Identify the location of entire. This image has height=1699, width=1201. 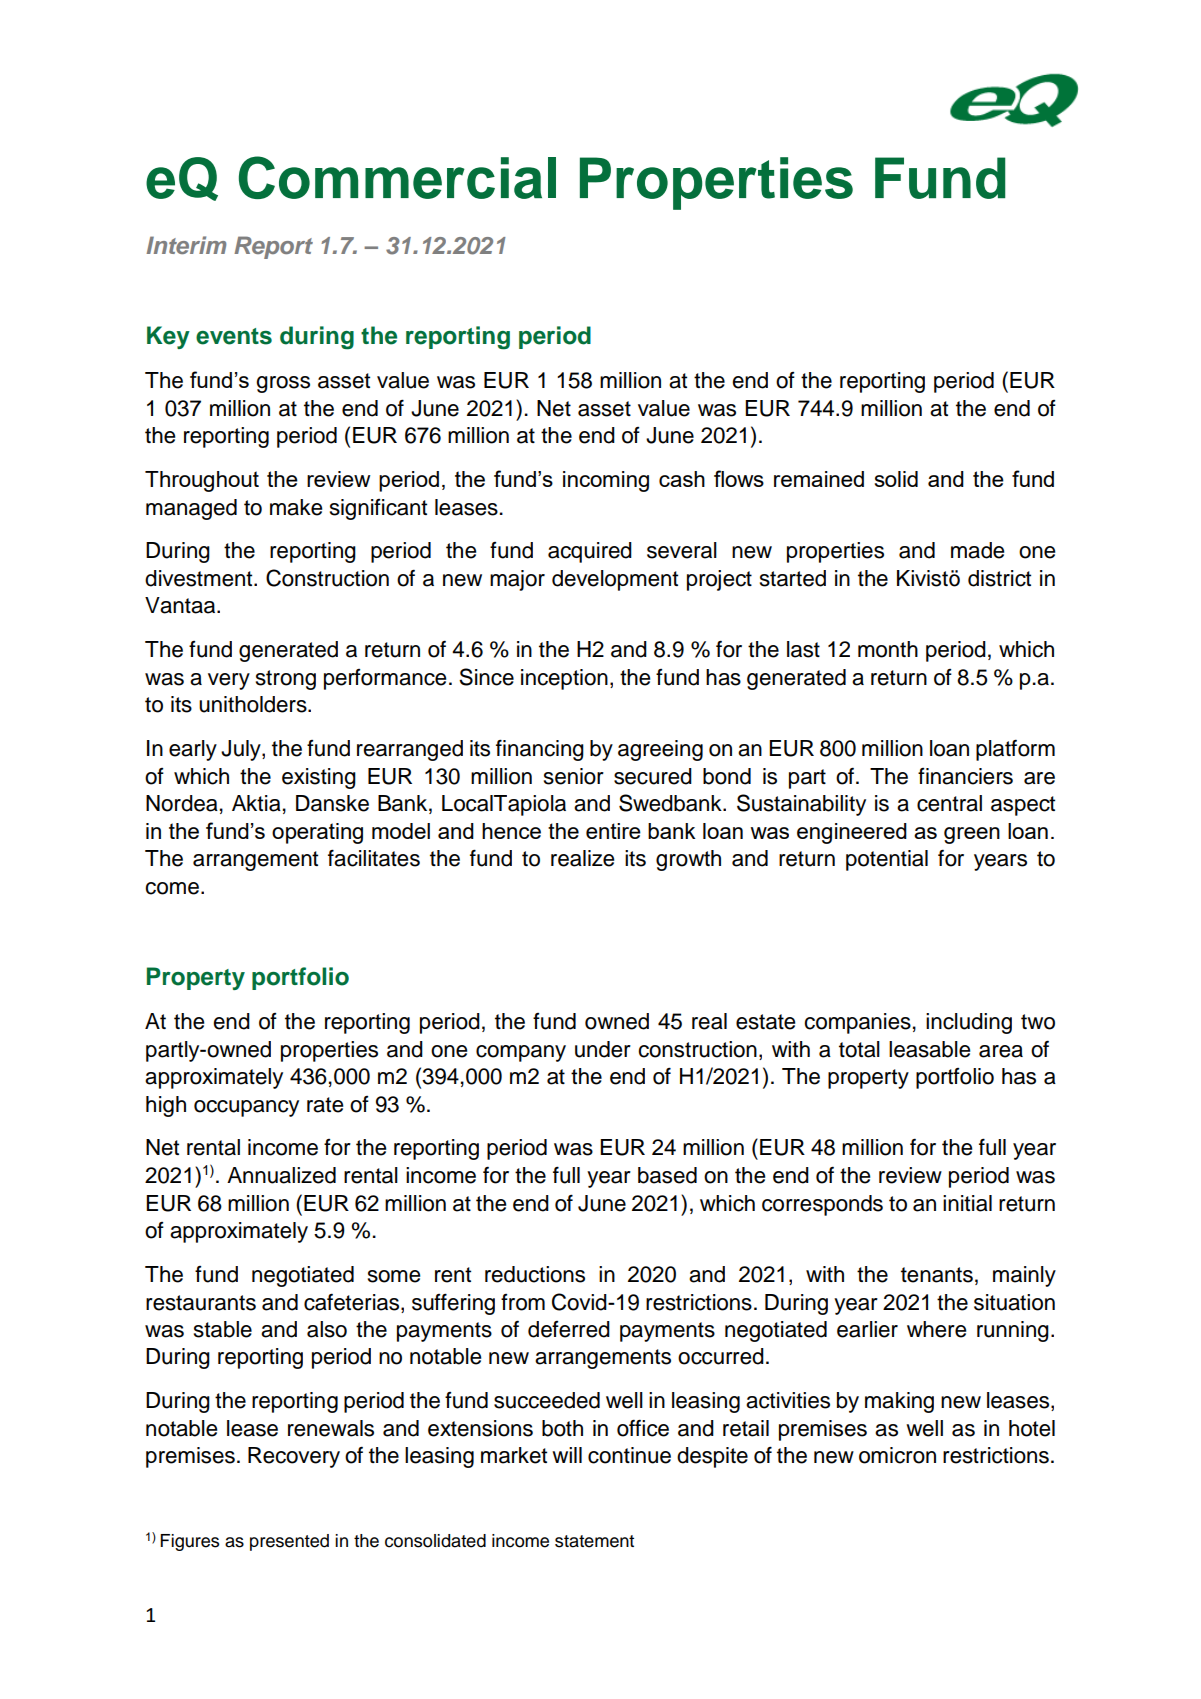
(613, 831).
